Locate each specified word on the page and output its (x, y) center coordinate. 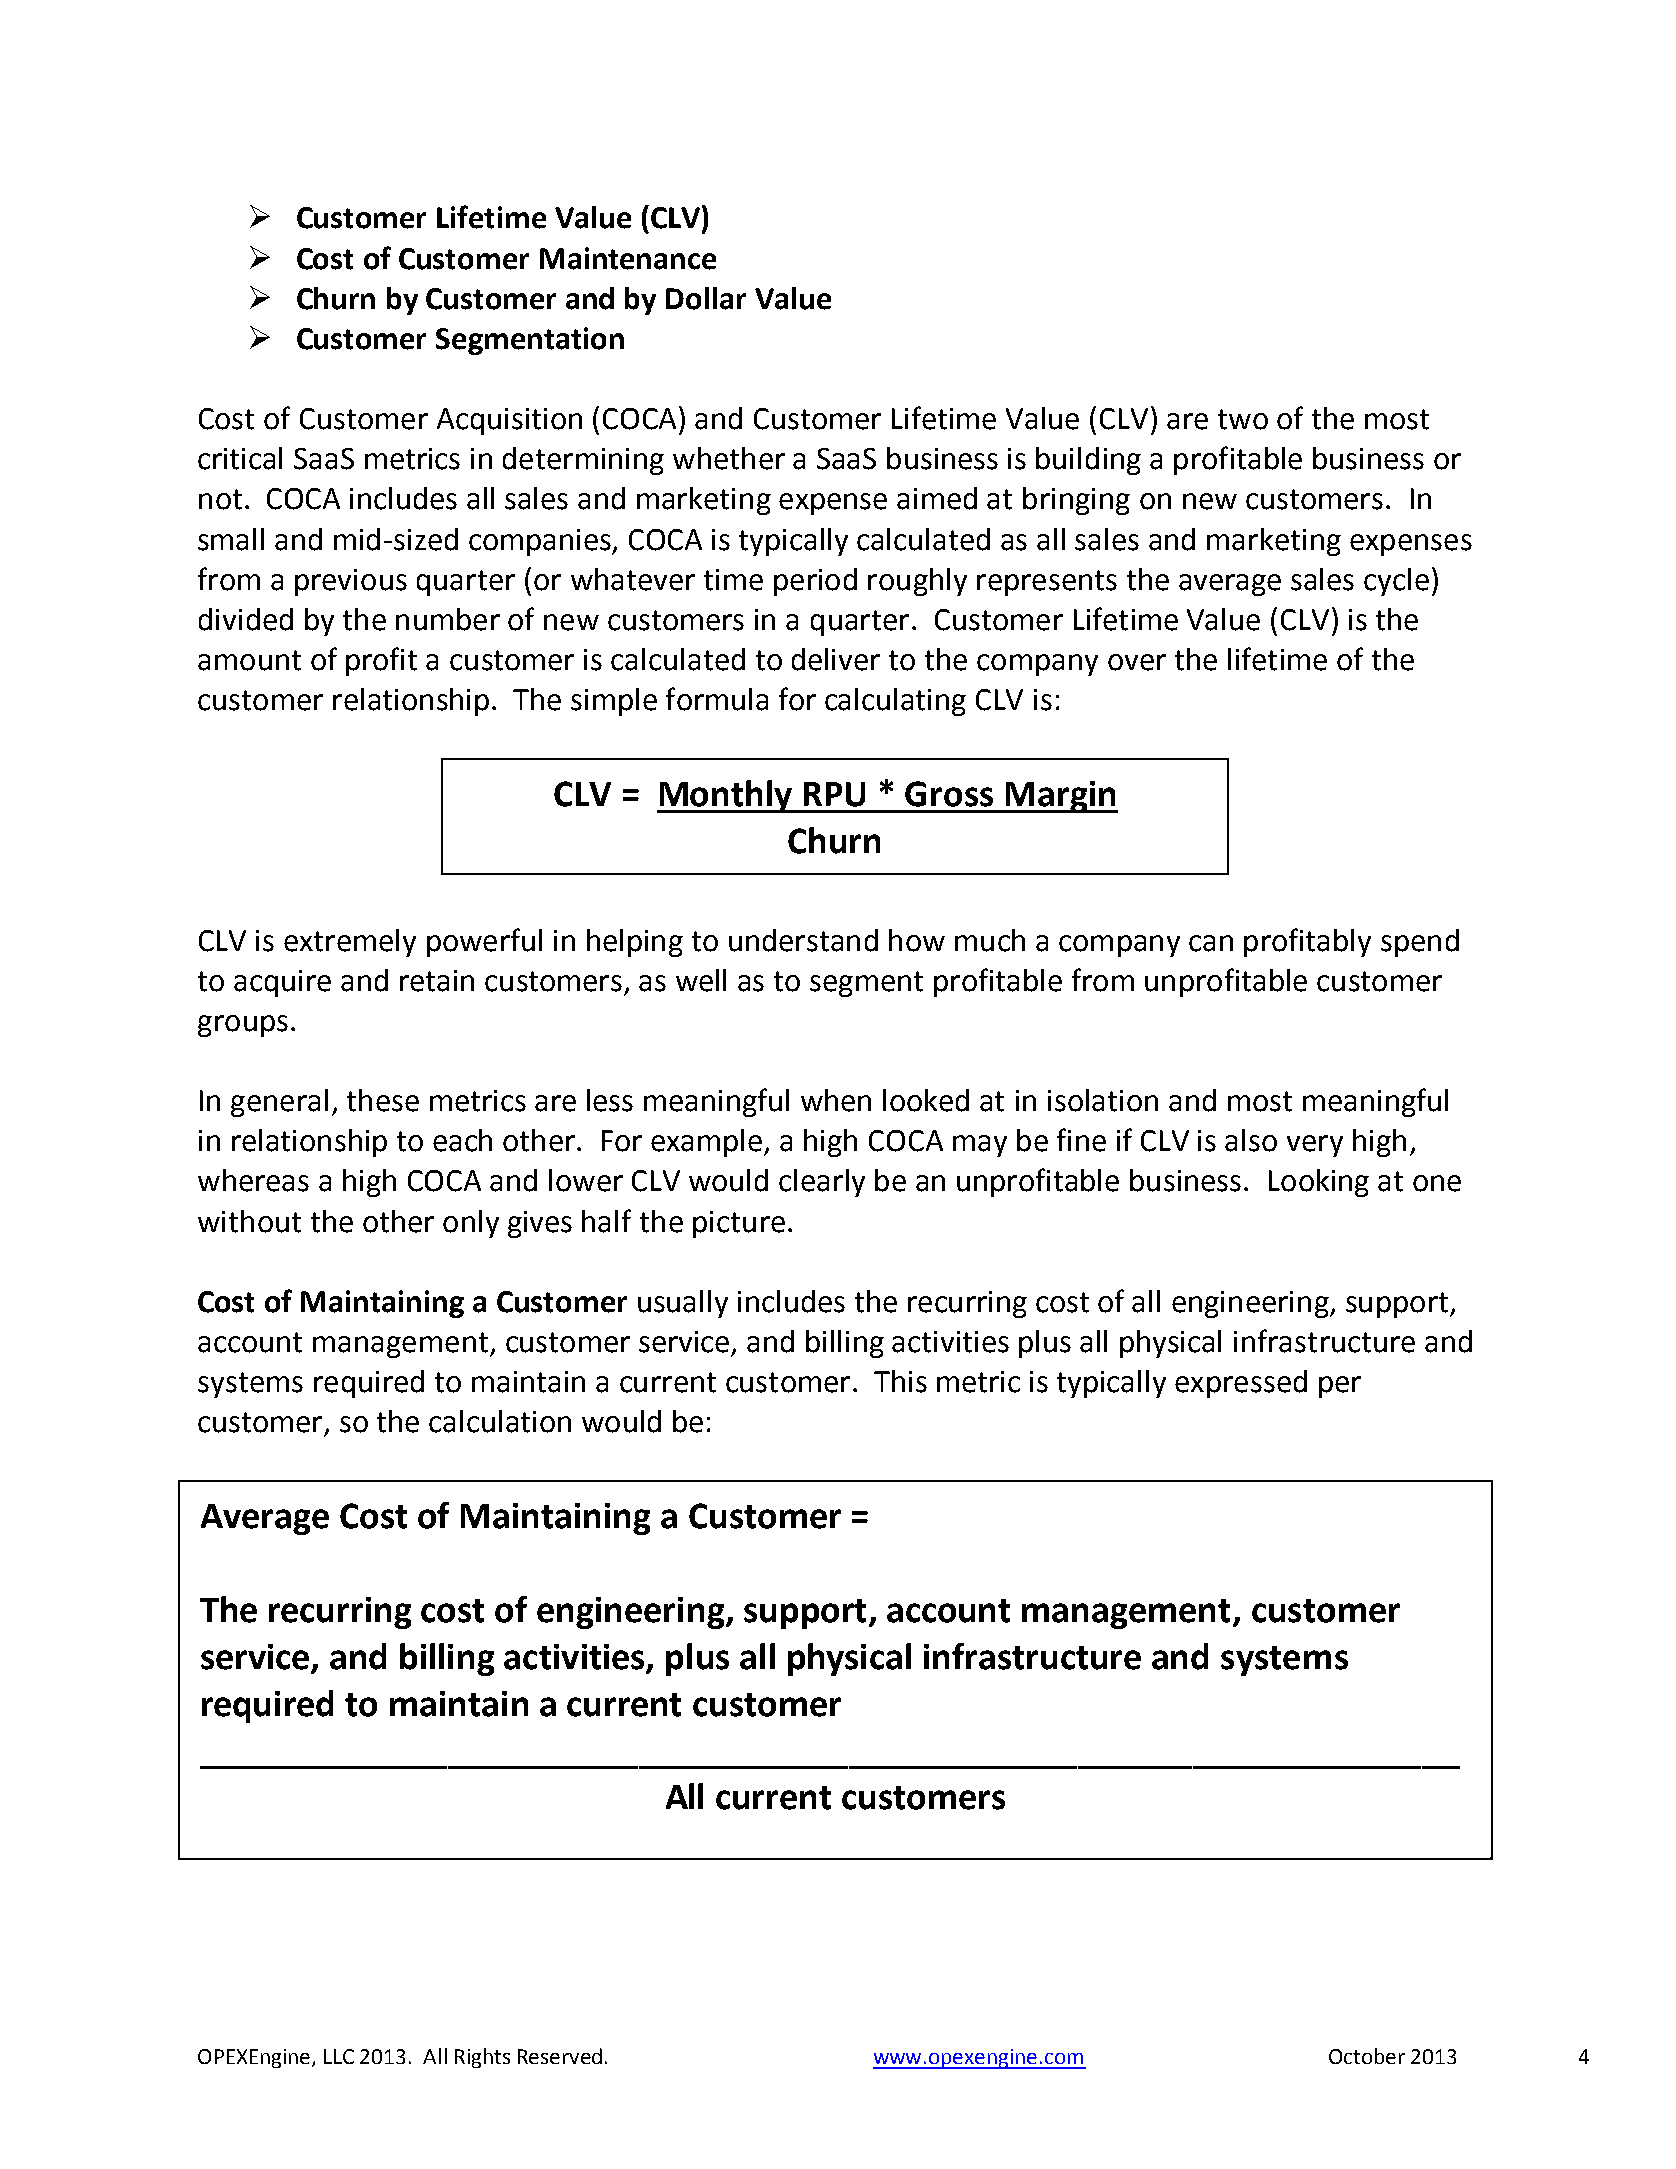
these (383, 1100)
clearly (822, 1183)
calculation (500, 1421)
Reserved (560, 2056)
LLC (339, 2056)
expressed (1241, 1384)
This (900, 1381)
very (1315, 1146)
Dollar (706, 298)
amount (249, 660)
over (1137, 662)
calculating (895, 702)
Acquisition (509, 421)
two (1243, 419)
